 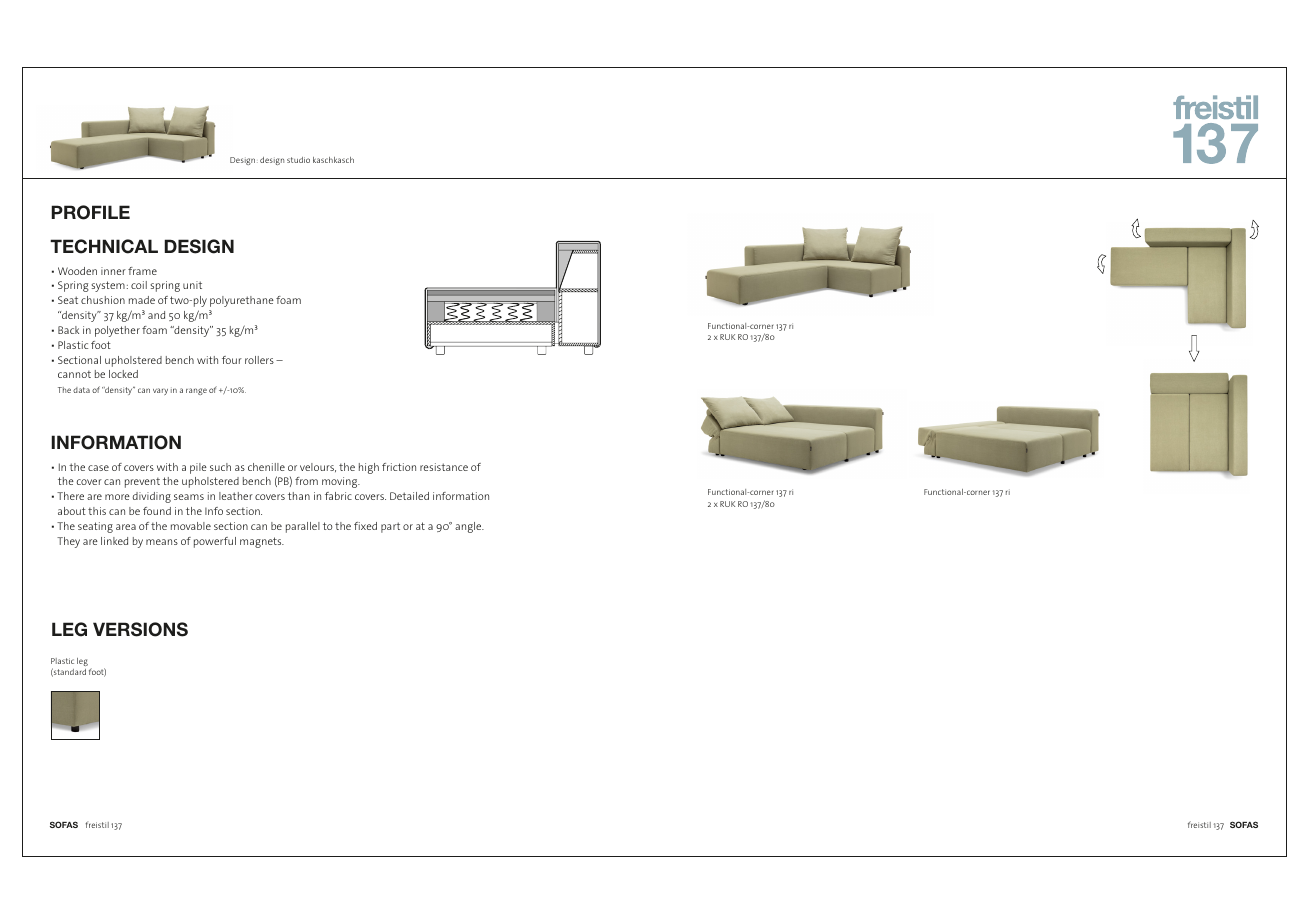 What do you see at coordinates (142, 300) in the screenshot?
I see `made` at bounding box center [142, 300].
